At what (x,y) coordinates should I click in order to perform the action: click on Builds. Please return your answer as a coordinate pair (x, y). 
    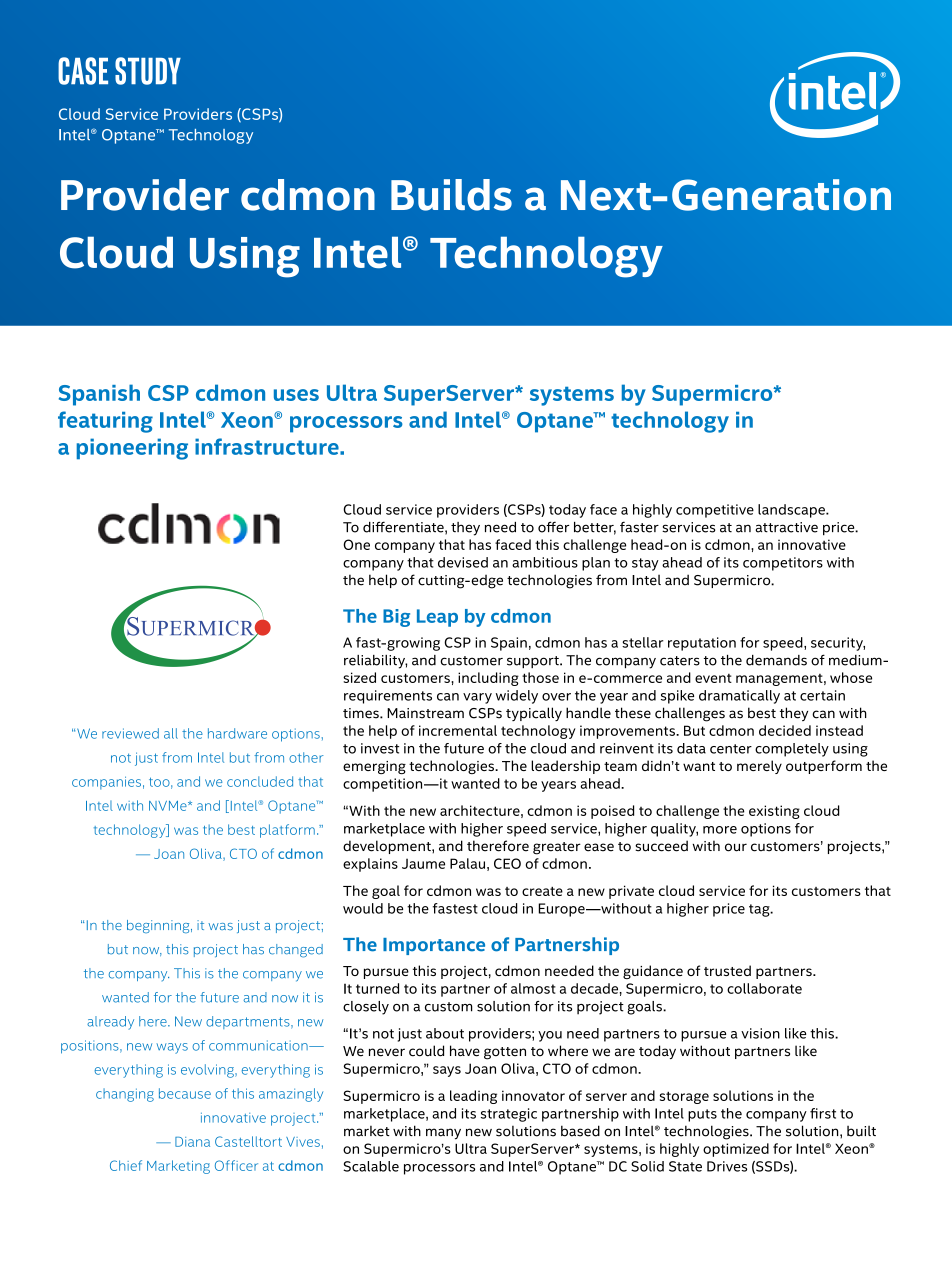
    Looking at the image, I should click on (451, 195).
